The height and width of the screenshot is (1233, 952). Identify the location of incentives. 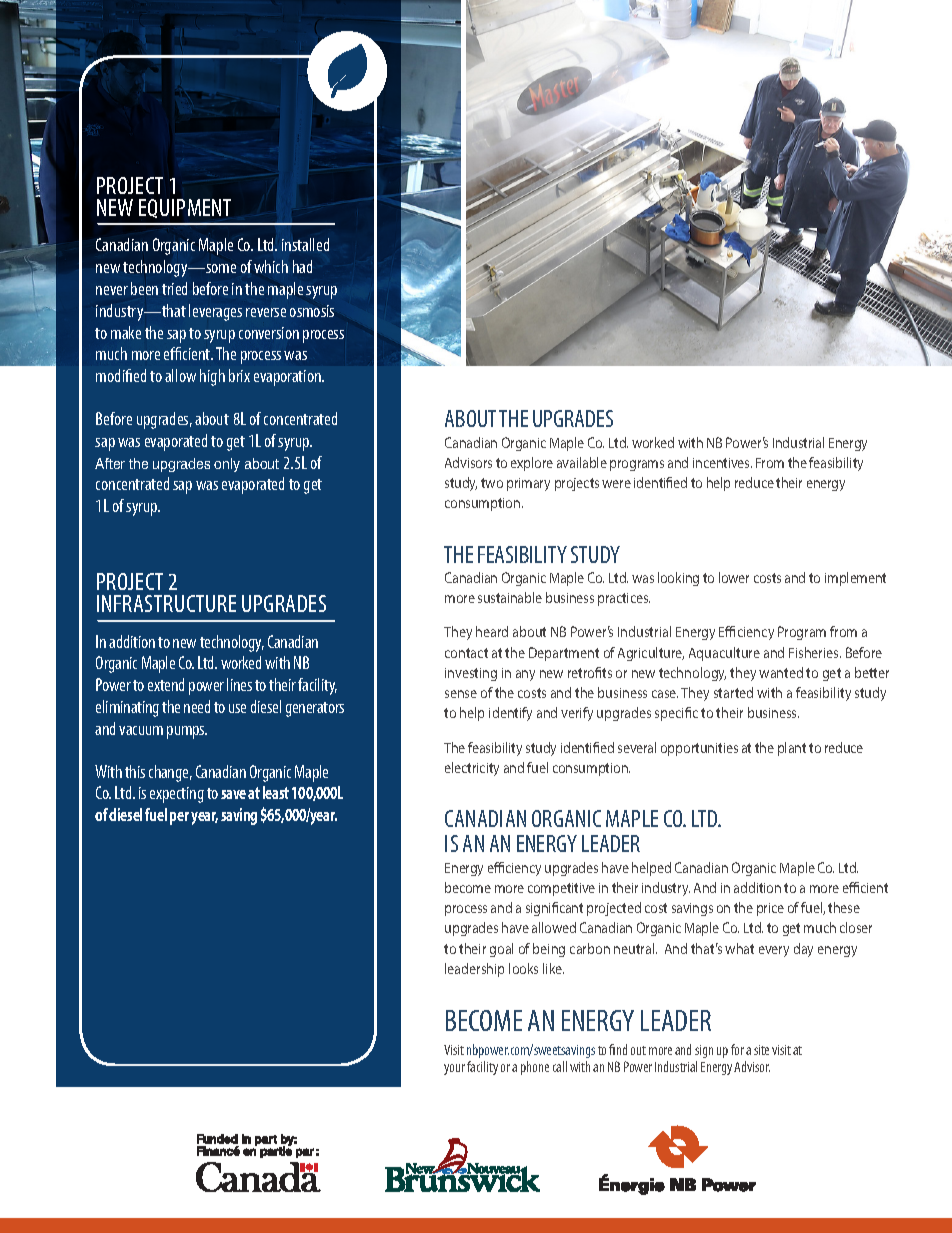
(722, 463).
